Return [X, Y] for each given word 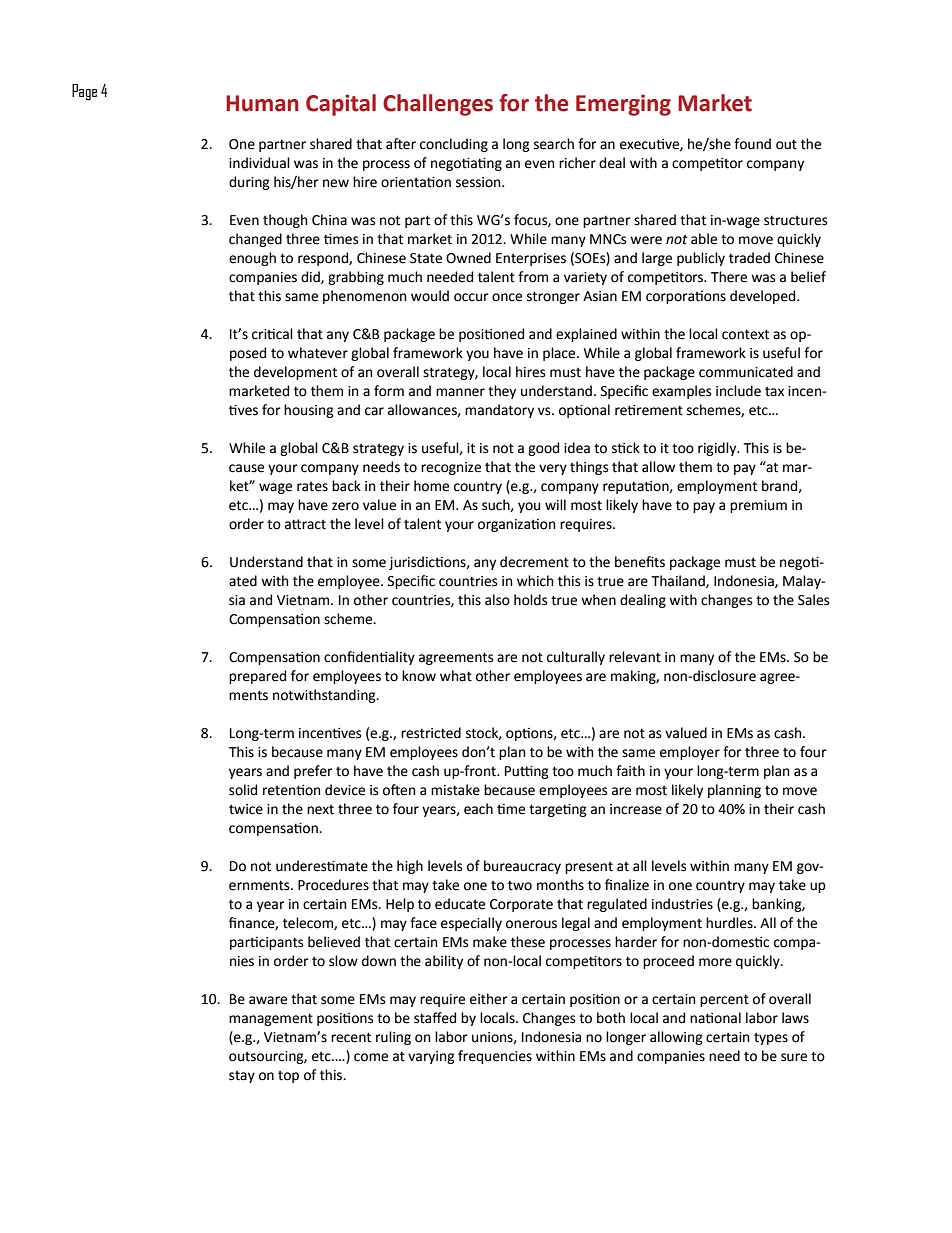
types [771, 1039]
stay [242, 1077]
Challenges [438, 105]
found [752, 144]
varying [431, 1057]
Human [262, 103]
